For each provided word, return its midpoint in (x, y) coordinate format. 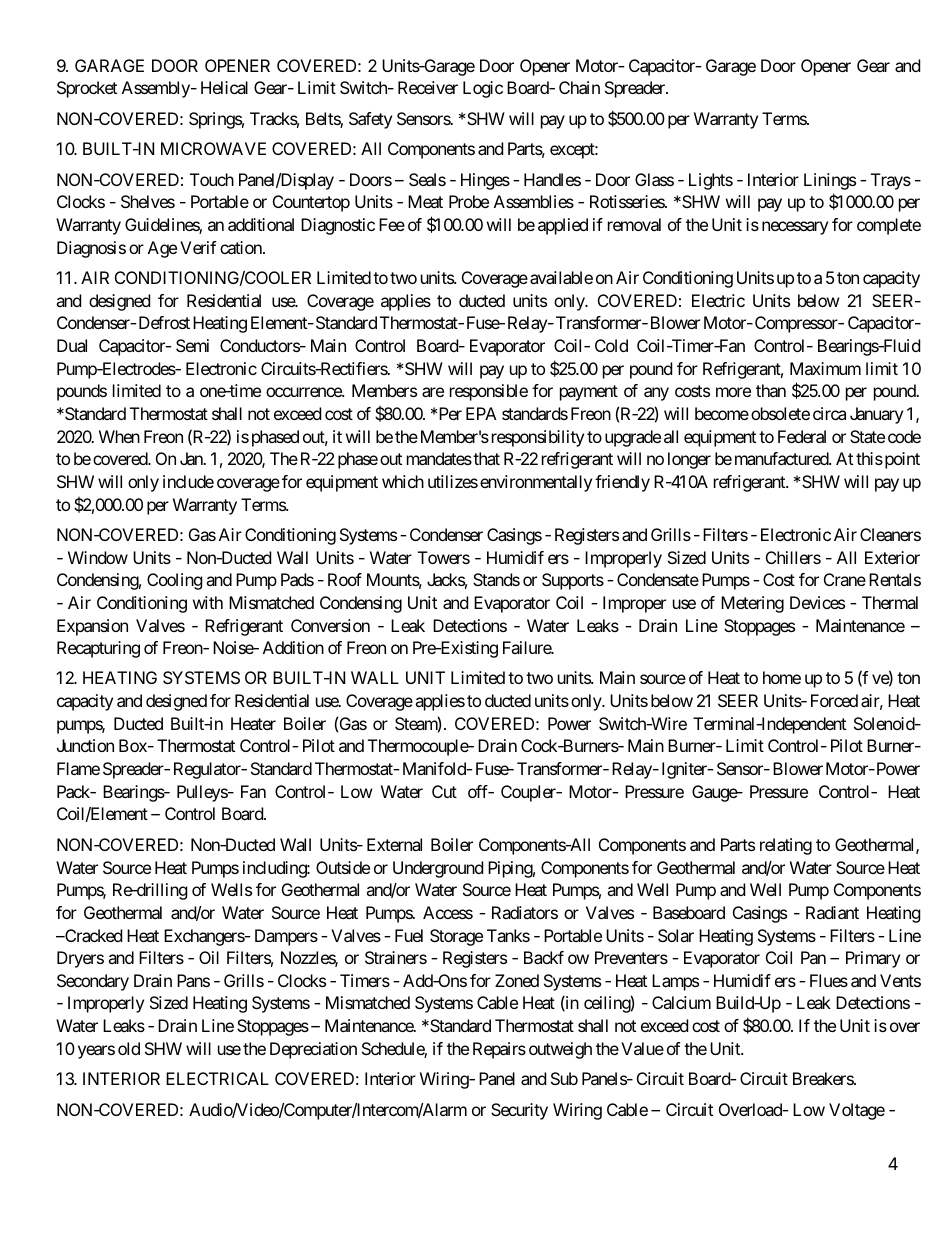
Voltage (857, 1111)
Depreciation (313, 1050)
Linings (830, 181)
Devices (817, 602)
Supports (573, 581)
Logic (483, 89)
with (208, 602)
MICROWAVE (213, 148)
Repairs (499, 1050)
